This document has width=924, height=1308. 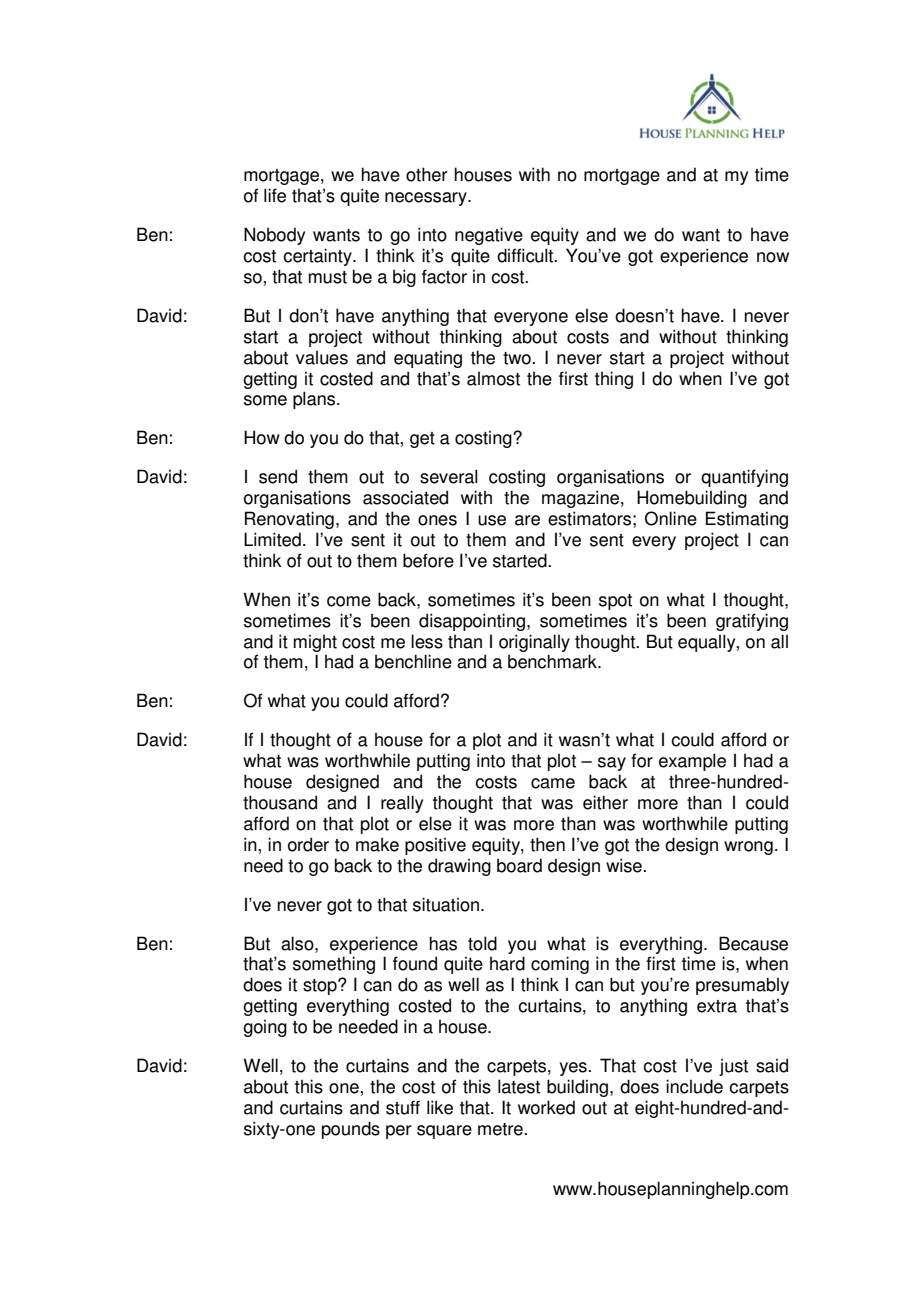 What do you see at coordinates (534, 643) in the document?
I see `originally` at bounding box center [534, 643].
